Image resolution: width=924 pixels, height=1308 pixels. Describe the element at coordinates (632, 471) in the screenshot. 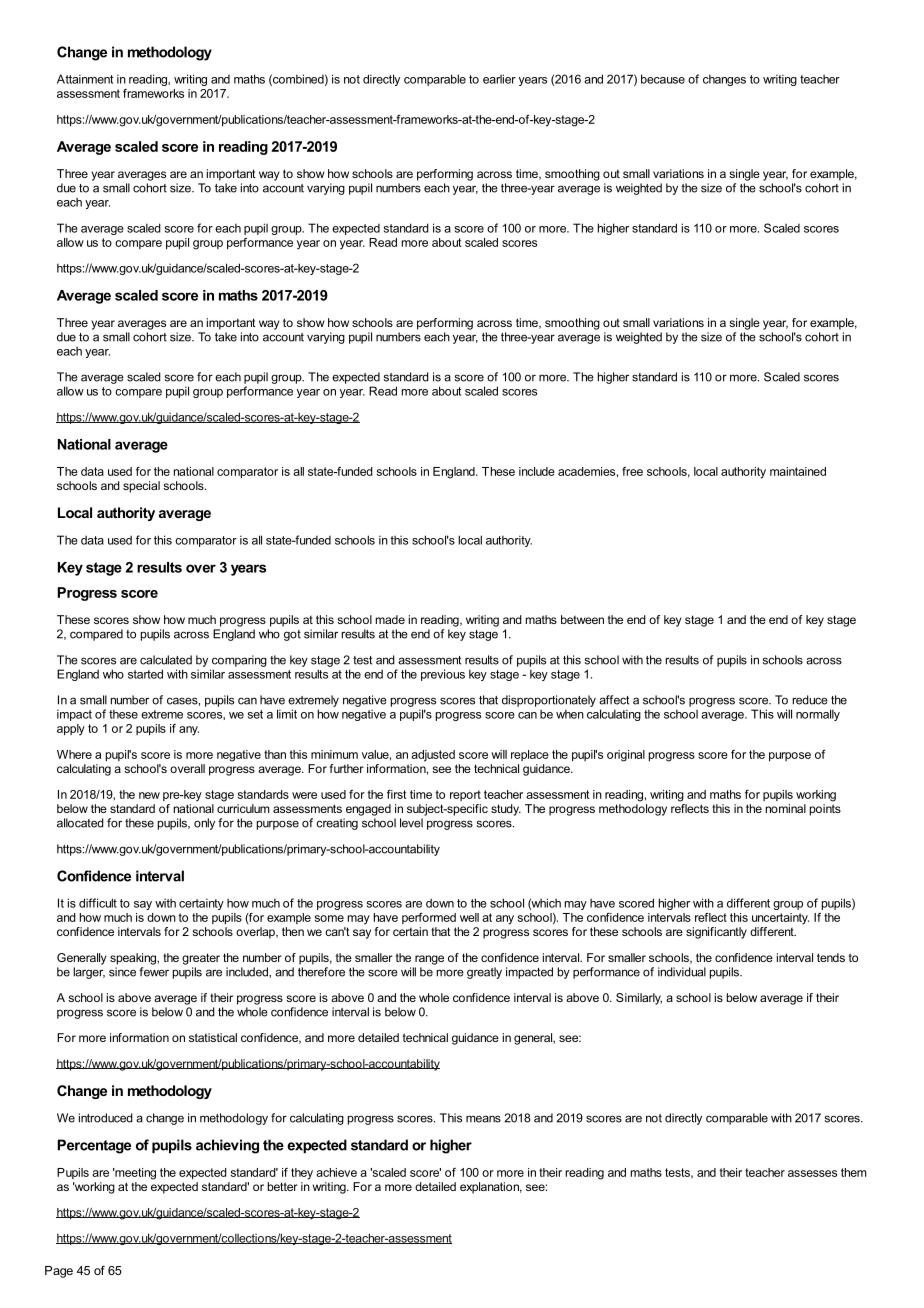

I see `free` at that location.
